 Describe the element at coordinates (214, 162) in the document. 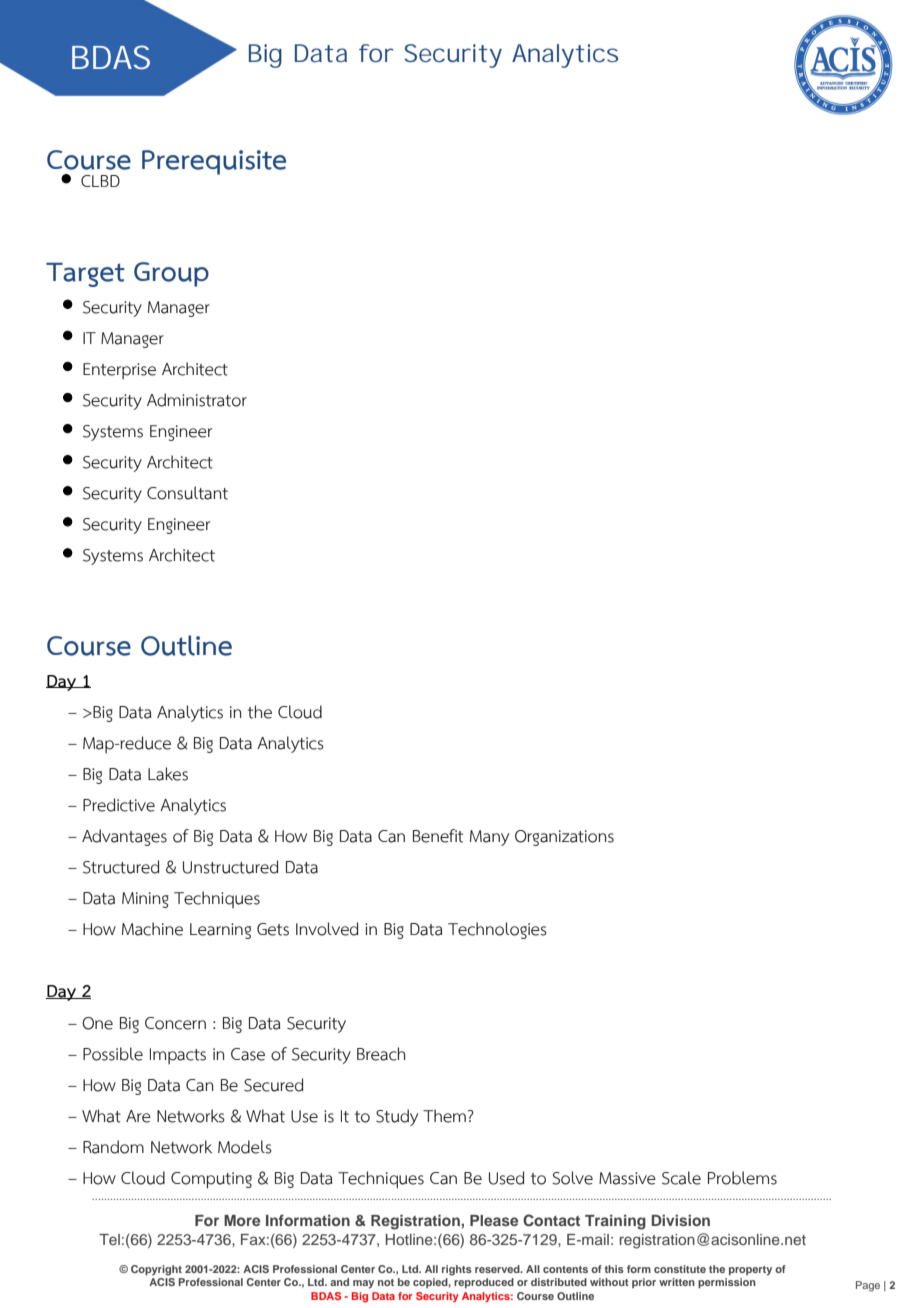

I see `Prerequisite` at that location.
